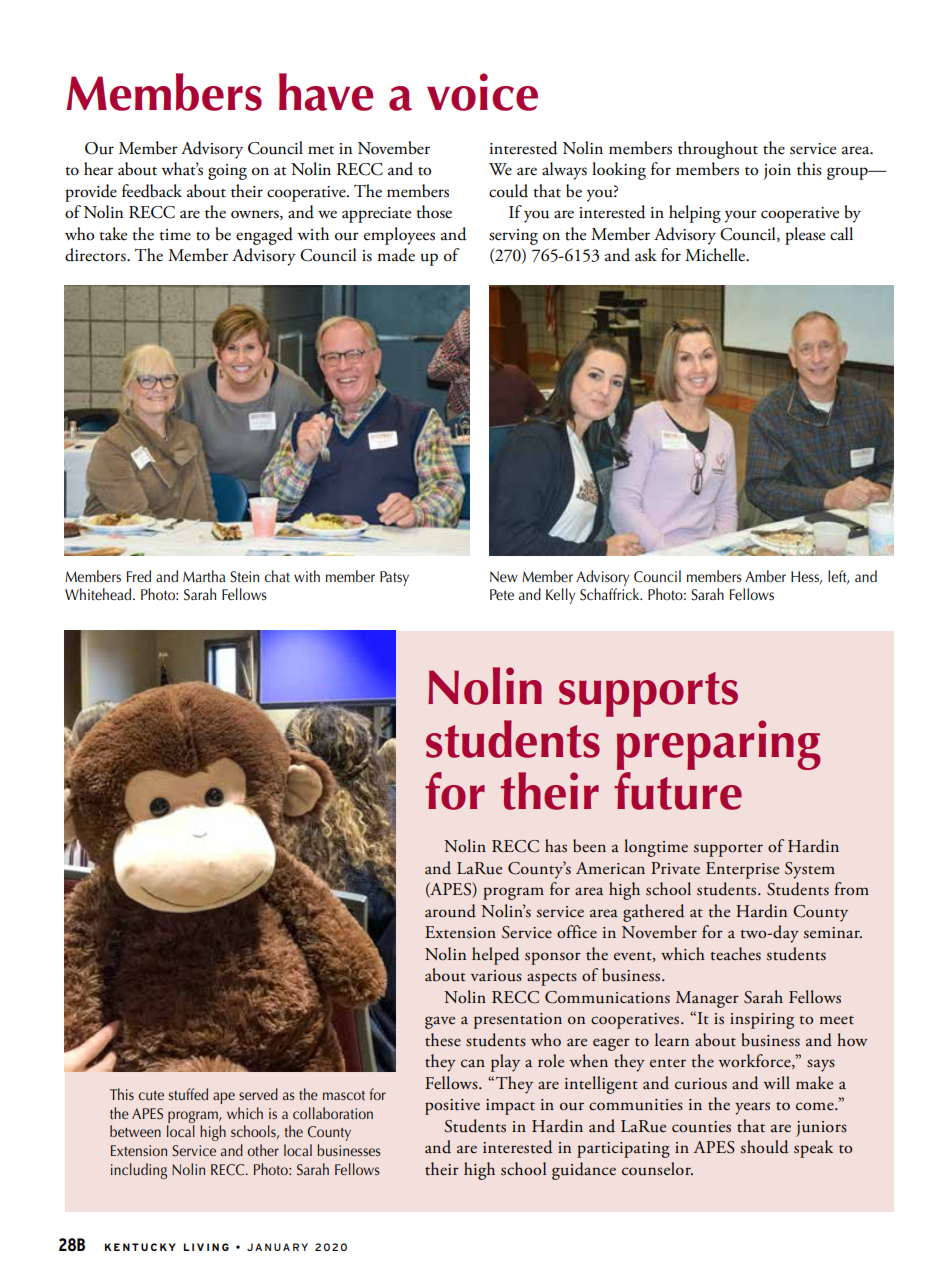 This screenshot has height=1275, width=952. Describe the element at coordinates (718, 150) in the screenshot. I see `throughout` at that location.
